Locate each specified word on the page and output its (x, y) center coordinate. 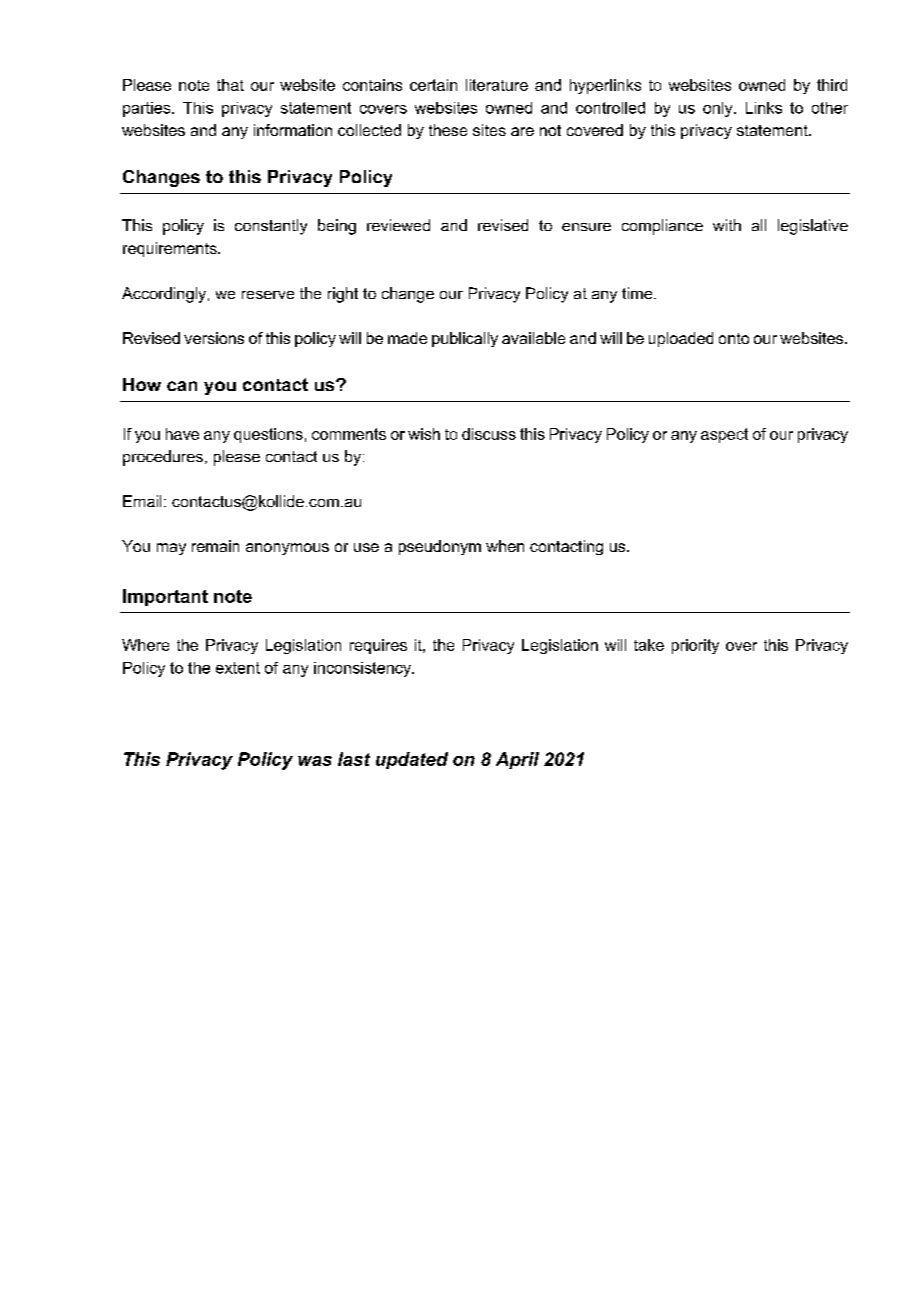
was (315, 761)
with (727, 225)
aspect (724, 435)
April (517, 760)
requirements (171, 249)
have (182, 434)
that (230, 85)
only (719, 109)
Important (165, 597)
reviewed (398, 225)
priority (695, 646)
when (505, 546)
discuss (489, 434)
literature (497, 85)
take (649, 645)
